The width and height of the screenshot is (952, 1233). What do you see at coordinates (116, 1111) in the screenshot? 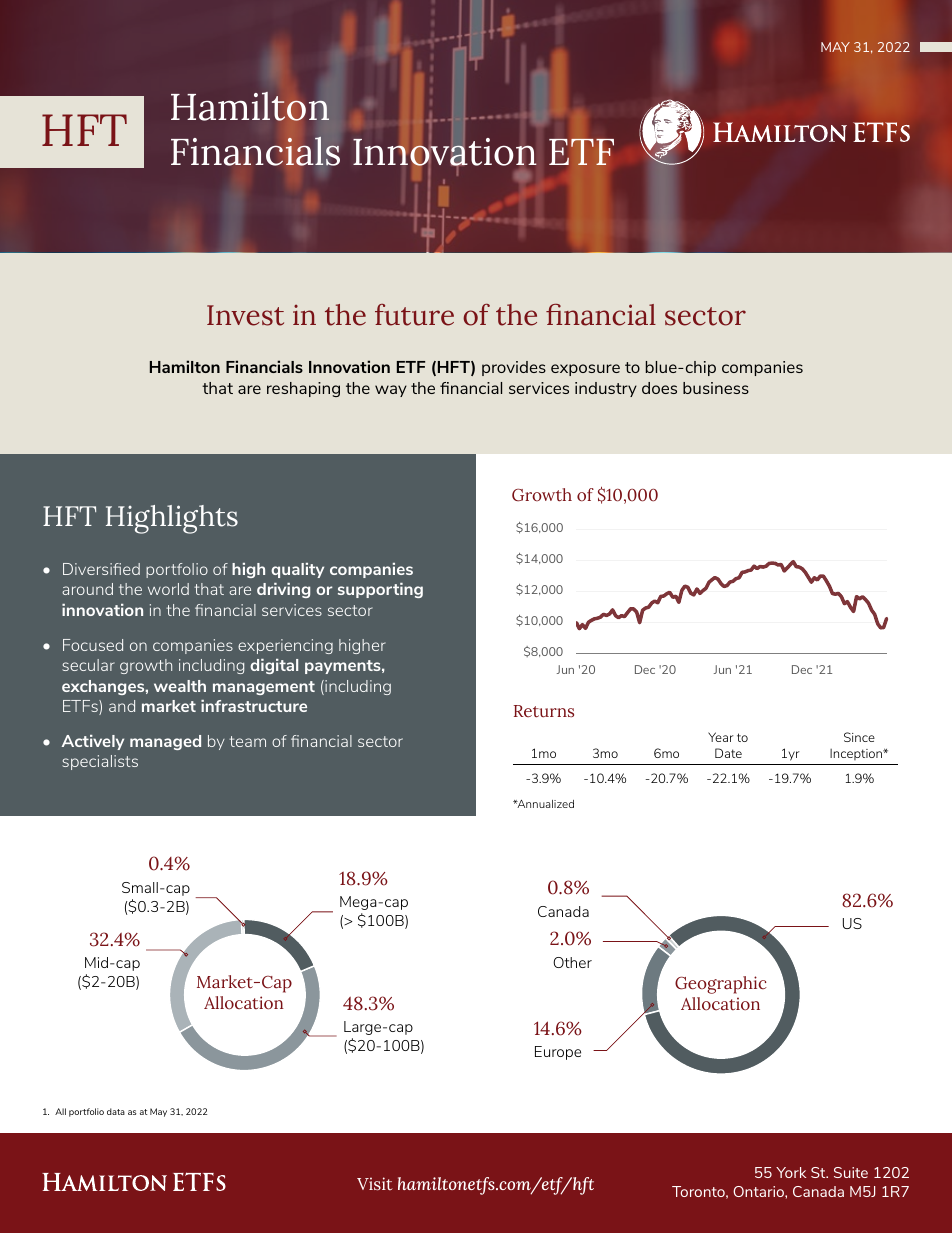
I see `data` at bounding box center [116, 1111].
